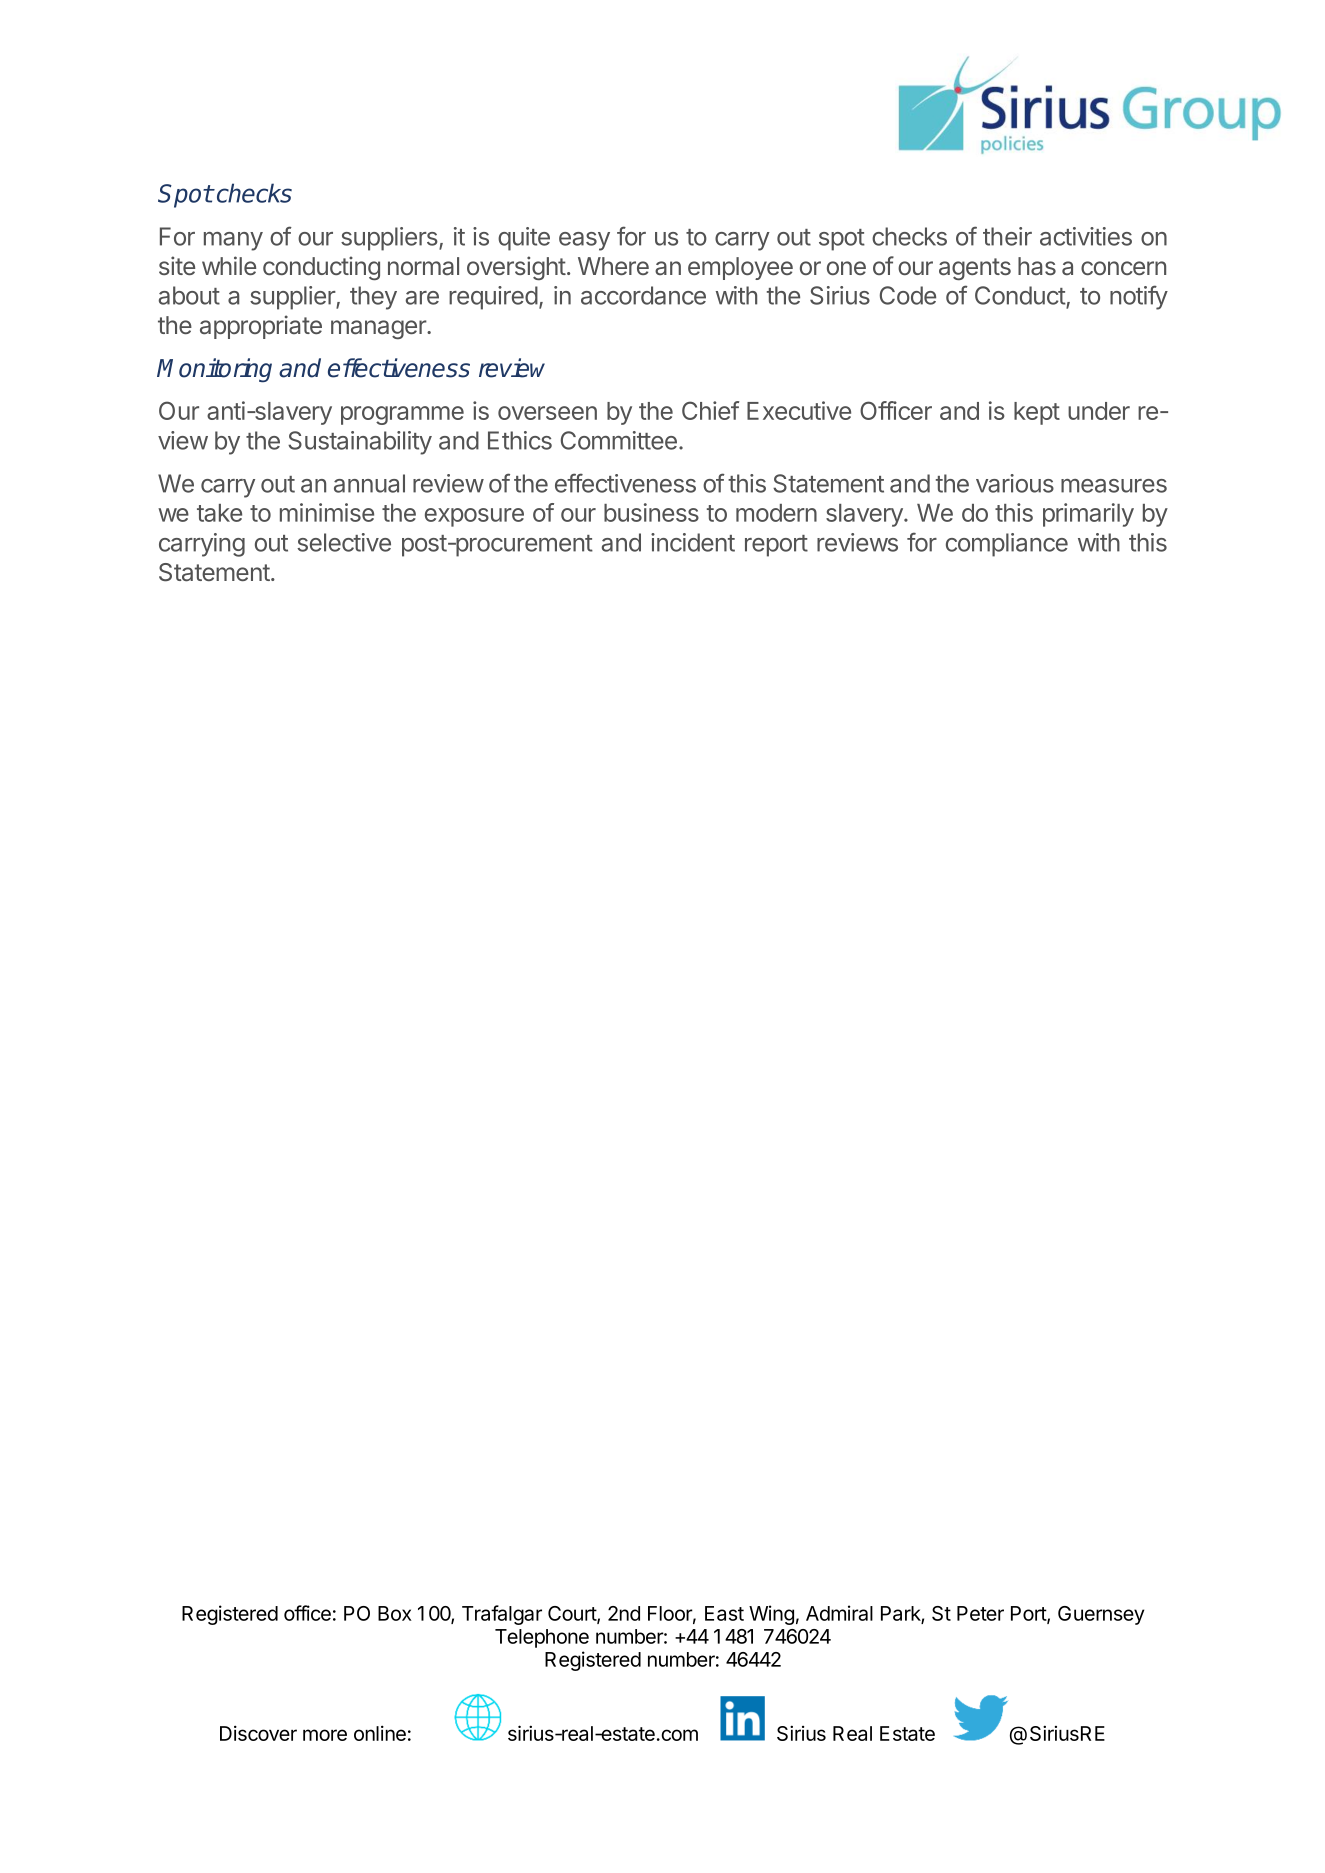 Image resolution: width=1325 pixels, height=1873 pixels. Describe the element at coordinates (643, 295) in the screenshot. I see `accordance` at that location.
